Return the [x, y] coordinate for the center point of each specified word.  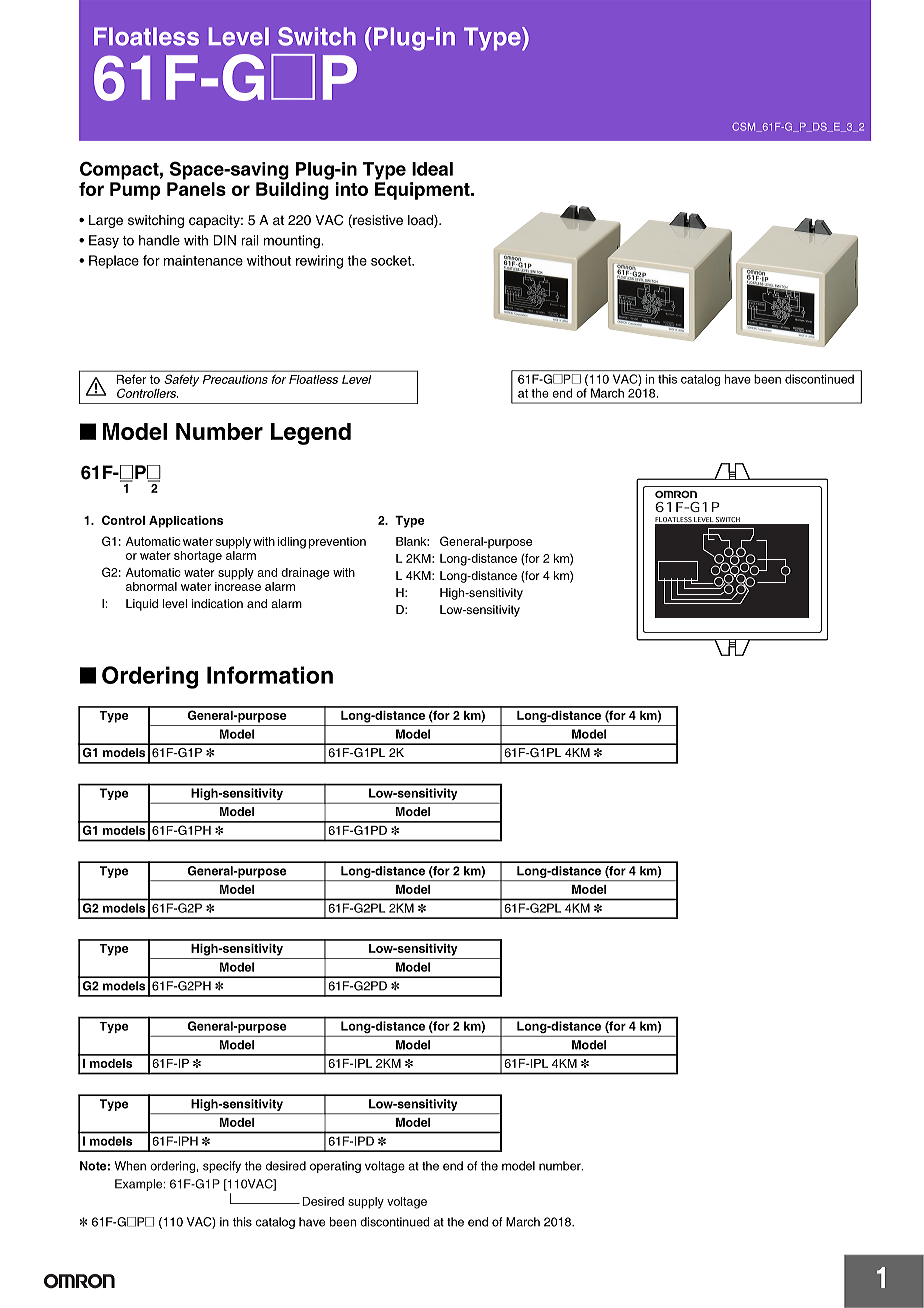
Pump [135, 191]
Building [292, 191]
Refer [131, 379]
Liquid [142, 605]
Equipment [423, 191]
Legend [311, 434]
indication [217, 603]
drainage [305, 574]
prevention [337, 543]
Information [270, 675]
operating [335, 1167]
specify [222, 1167]
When [130, 1166]
